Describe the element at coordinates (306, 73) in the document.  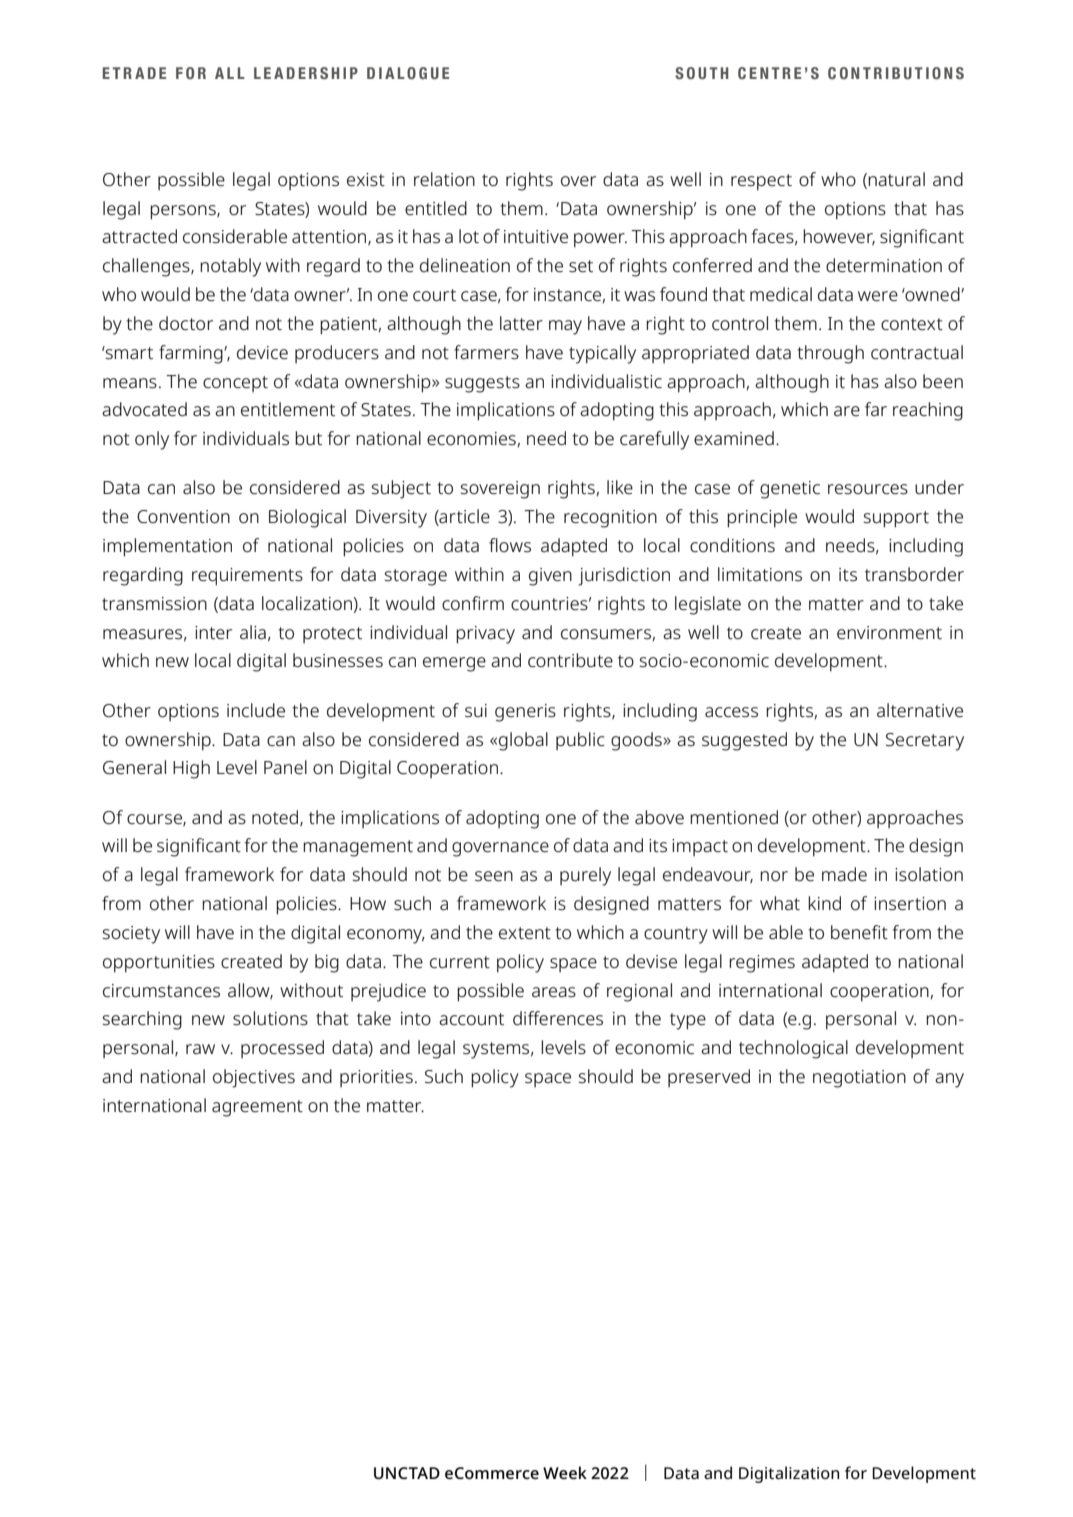
I see `LEADERSHIP` at that location.
